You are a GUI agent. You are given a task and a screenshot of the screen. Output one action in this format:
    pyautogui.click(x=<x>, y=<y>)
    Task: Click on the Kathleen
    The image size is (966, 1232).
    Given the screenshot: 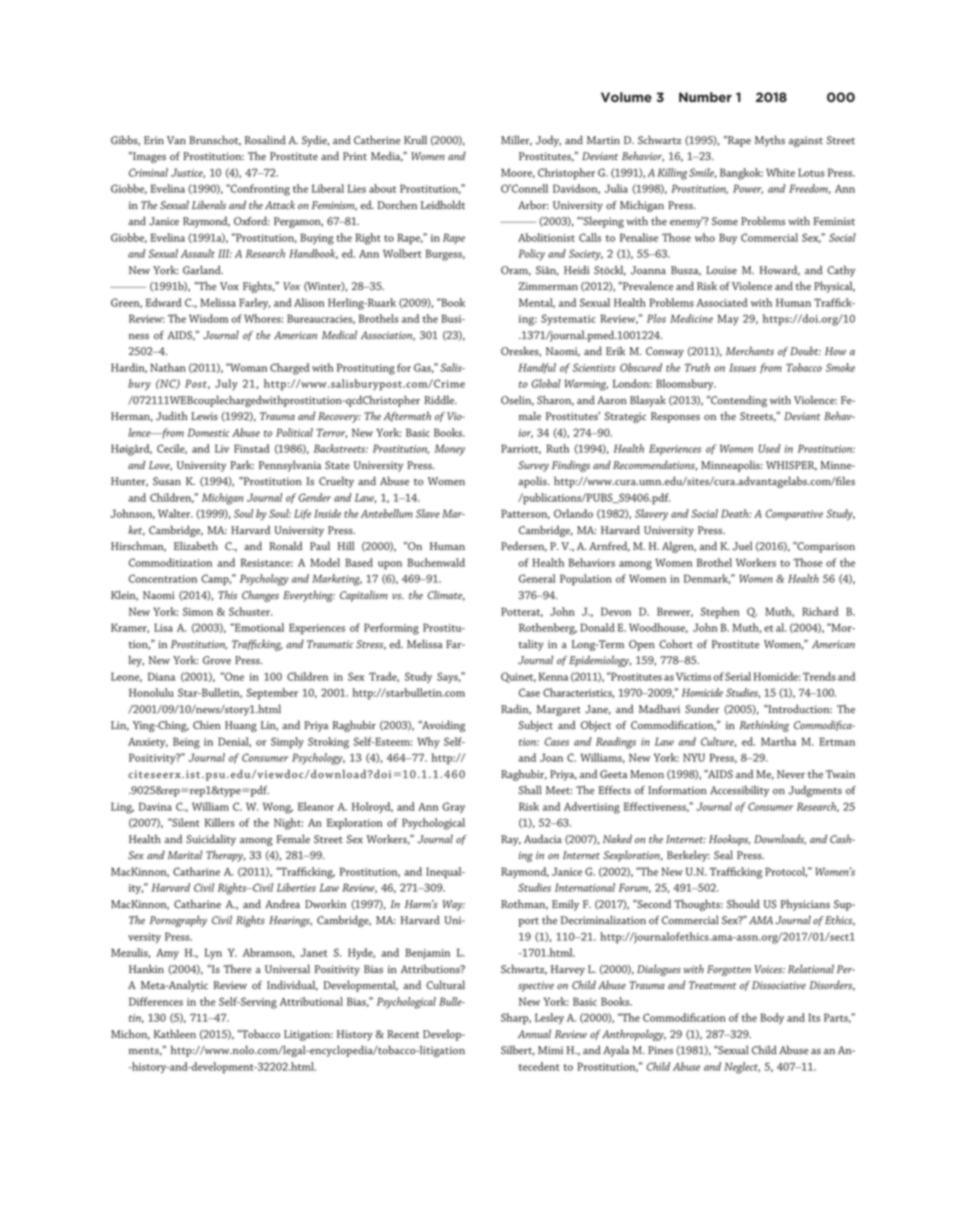 What is the action you would take?
    pyautogui.click(x=175, y=1034)
